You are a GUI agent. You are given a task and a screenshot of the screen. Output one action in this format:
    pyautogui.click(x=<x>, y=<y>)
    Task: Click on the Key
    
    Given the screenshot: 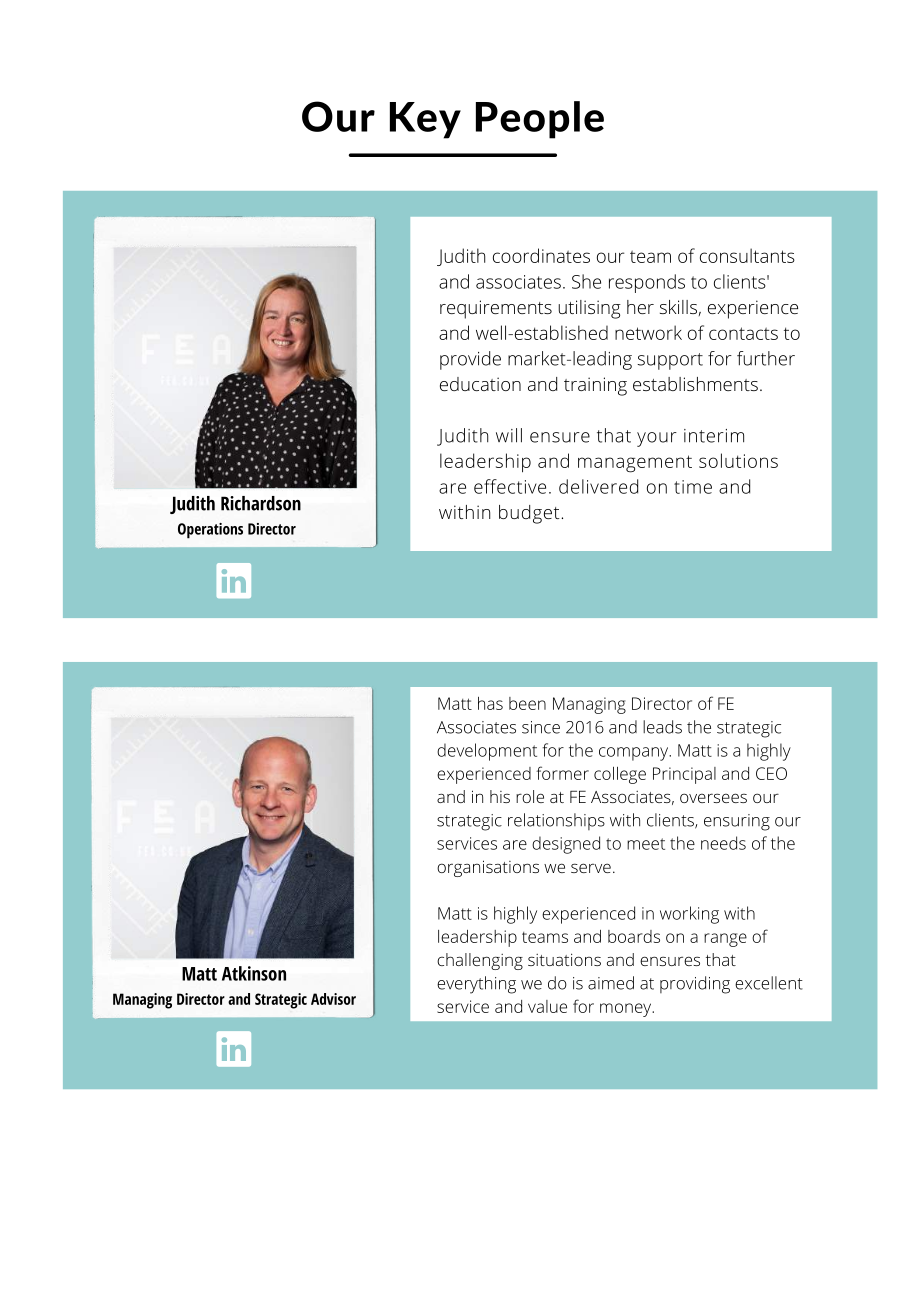 What is the action you would take?
    pyautogui.click(x=425, y=120)
